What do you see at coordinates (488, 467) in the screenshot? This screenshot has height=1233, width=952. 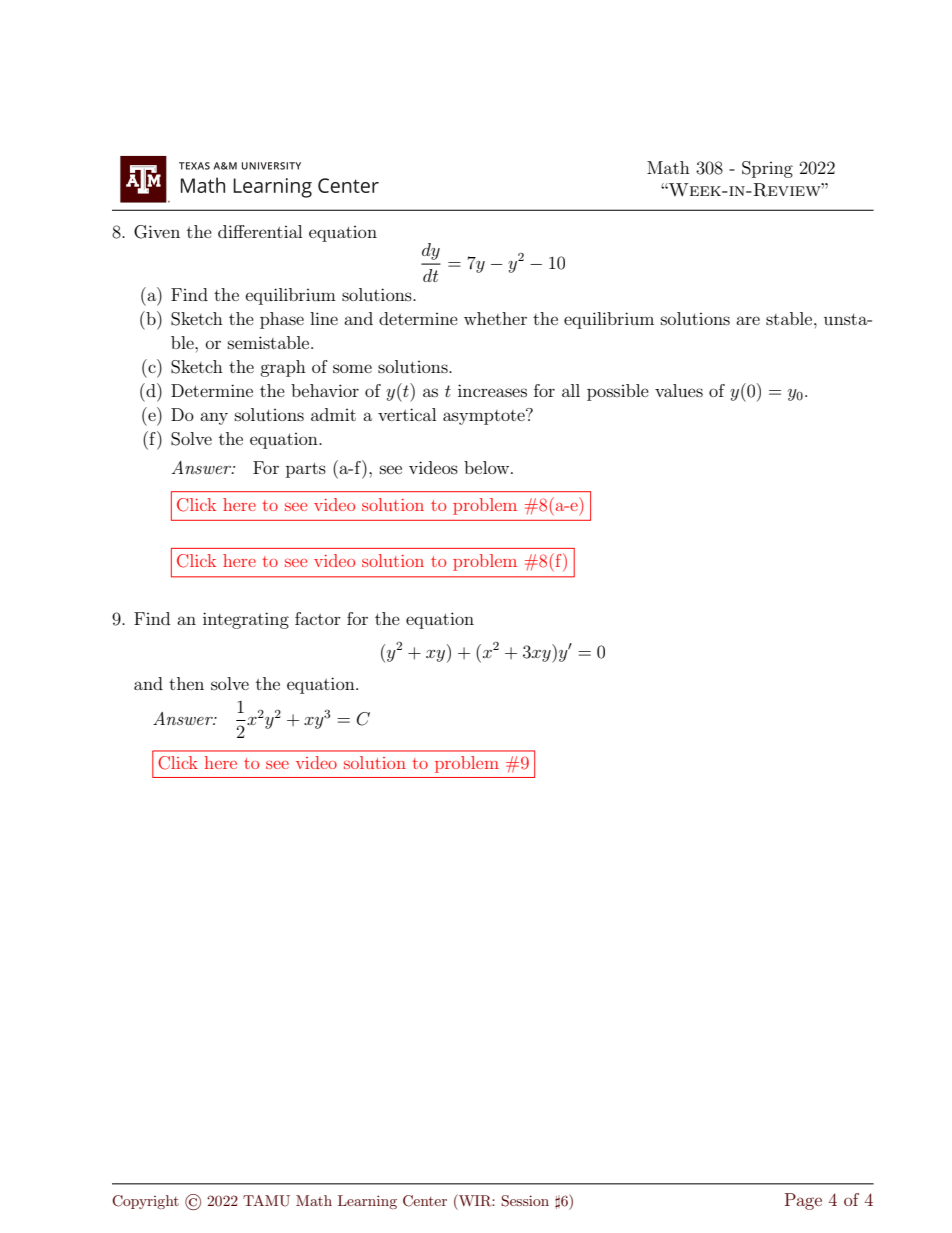 I see `below` at bounding box center [488, 467].
